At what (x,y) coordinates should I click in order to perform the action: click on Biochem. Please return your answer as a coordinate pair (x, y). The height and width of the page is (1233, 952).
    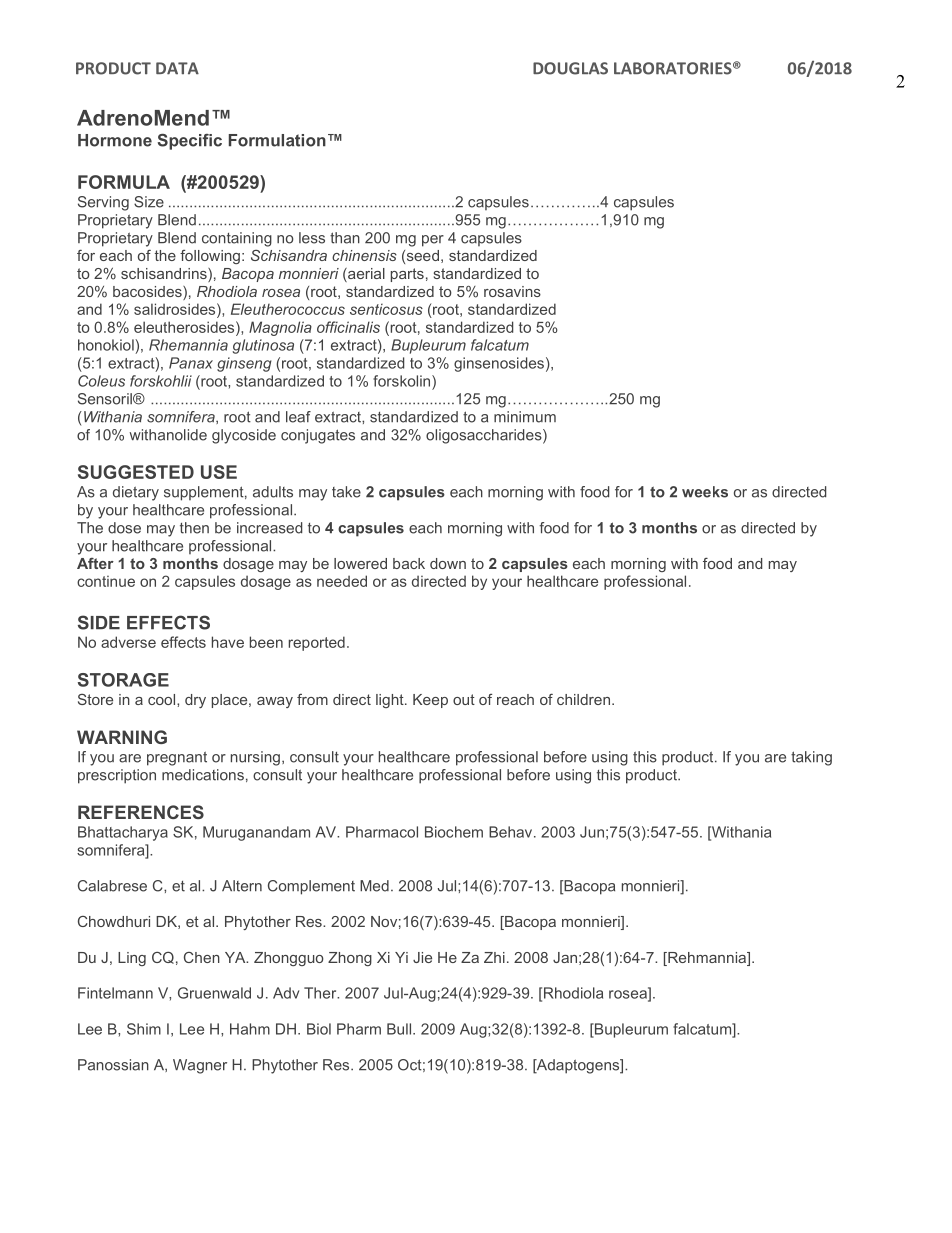
    Looking at the image, I should click on (454, 832).
